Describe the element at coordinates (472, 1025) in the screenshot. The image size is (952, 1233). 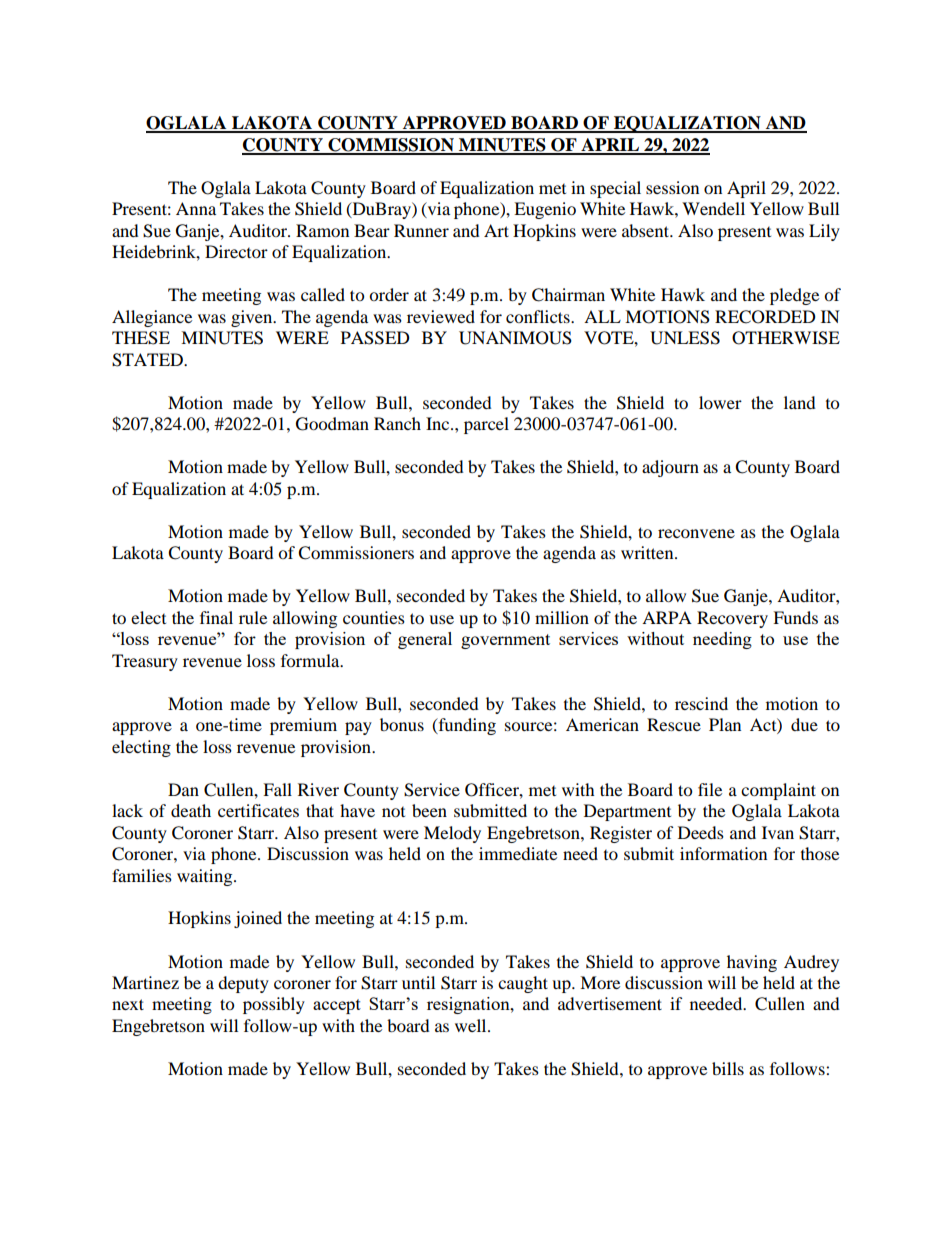
I see `well` at that location.
